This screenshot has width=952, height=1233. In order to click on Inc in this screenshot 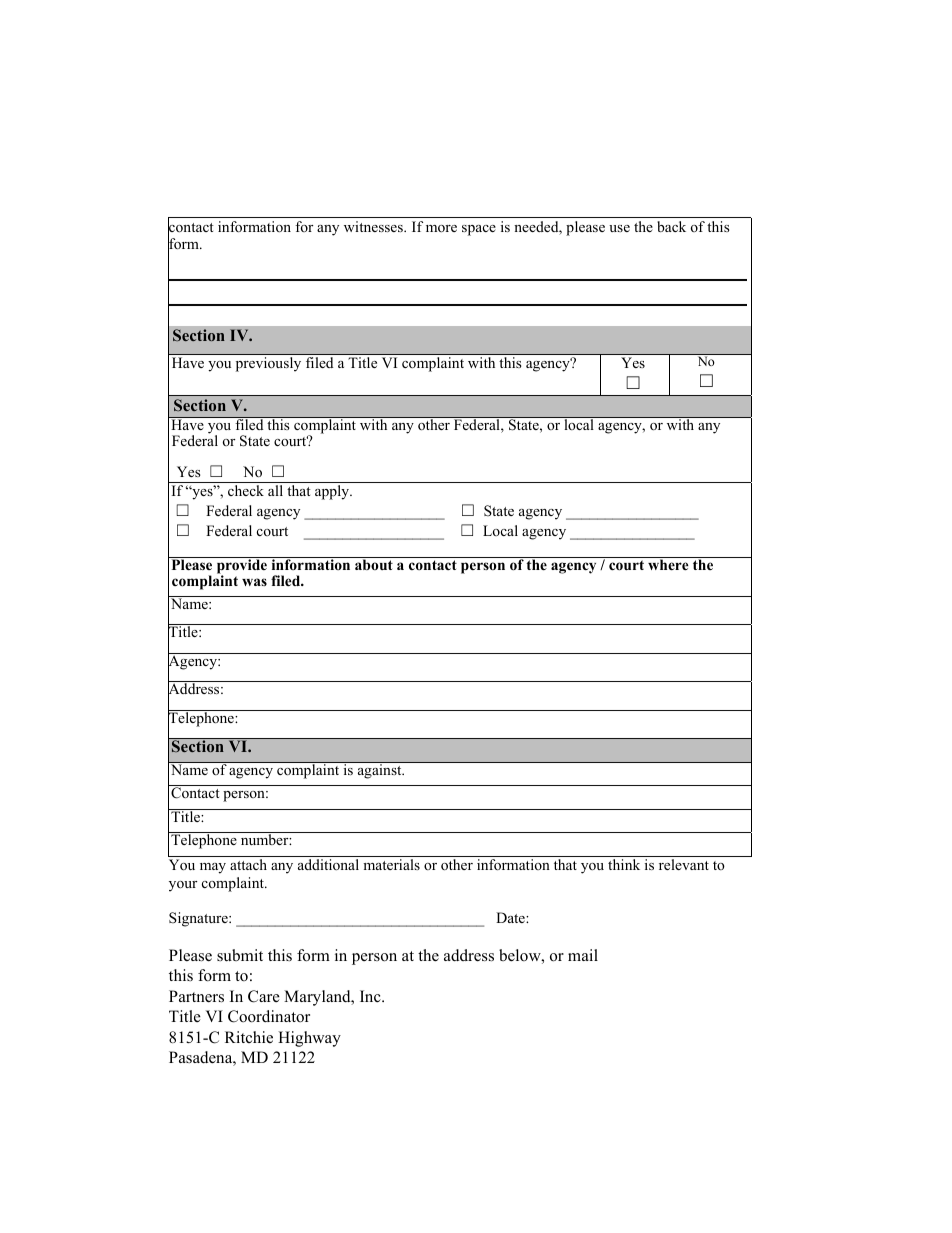, I will do `click(371, 996)`.
